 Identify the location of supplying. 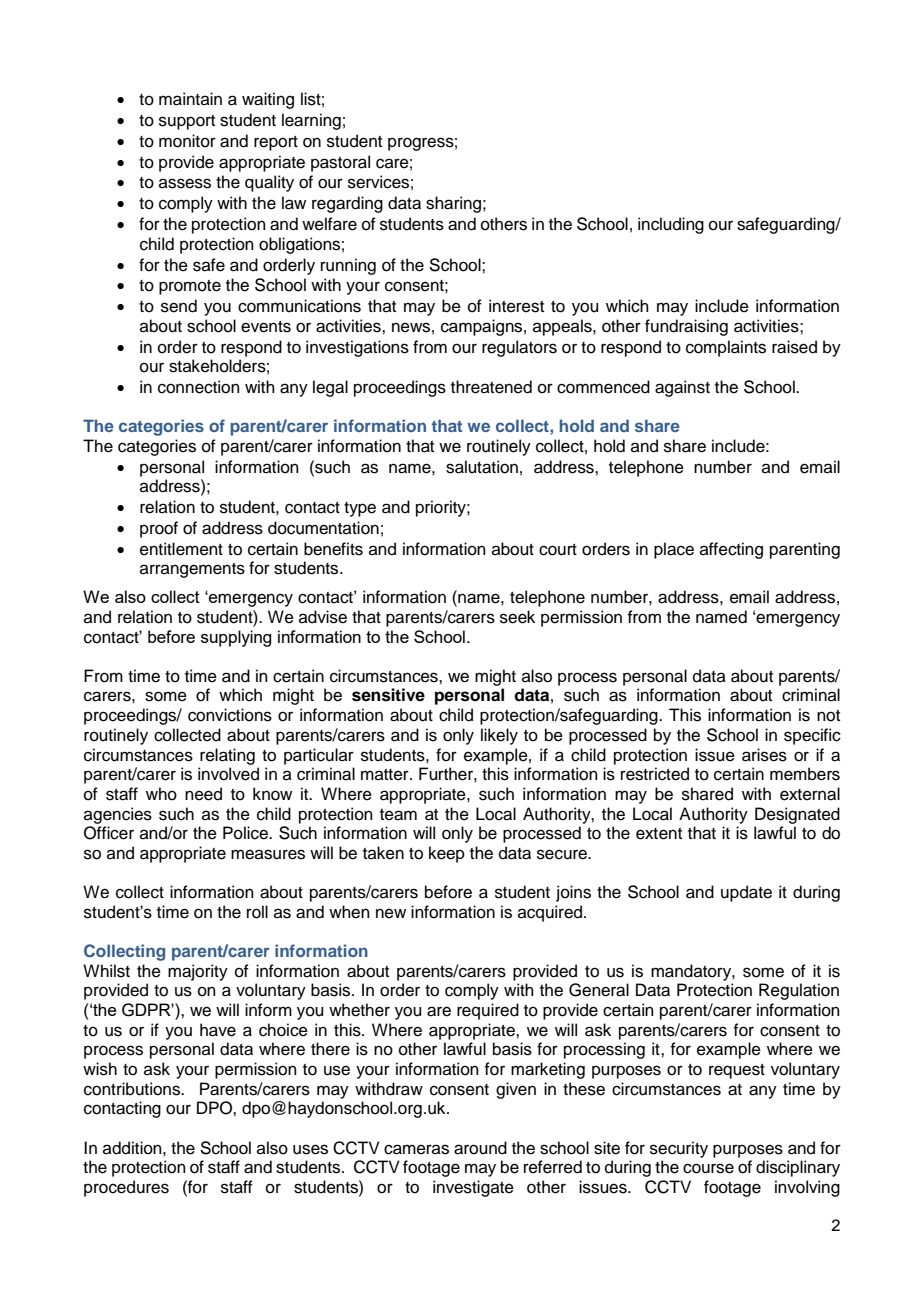
(236, 638).
